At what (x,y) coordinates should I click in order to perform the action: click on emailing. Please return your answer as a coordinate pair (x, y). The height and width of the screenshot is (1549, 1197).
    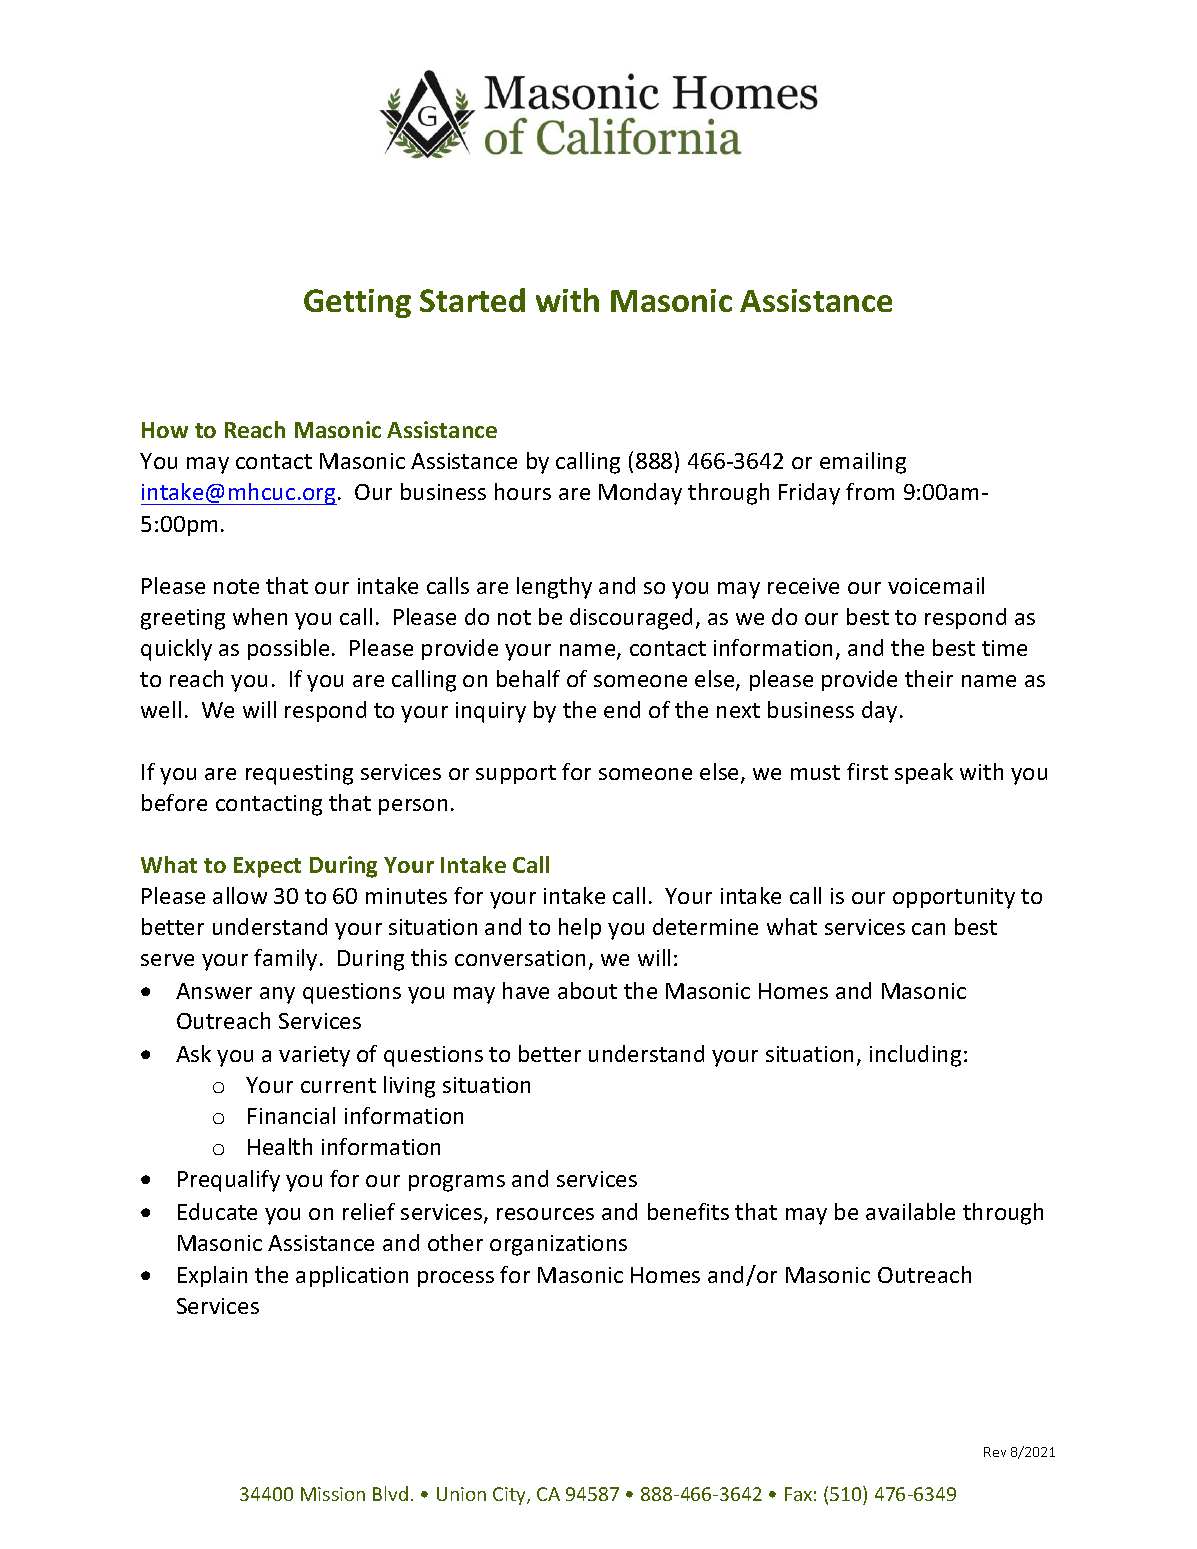
    Looking at the image, I should click on (863, 463).
